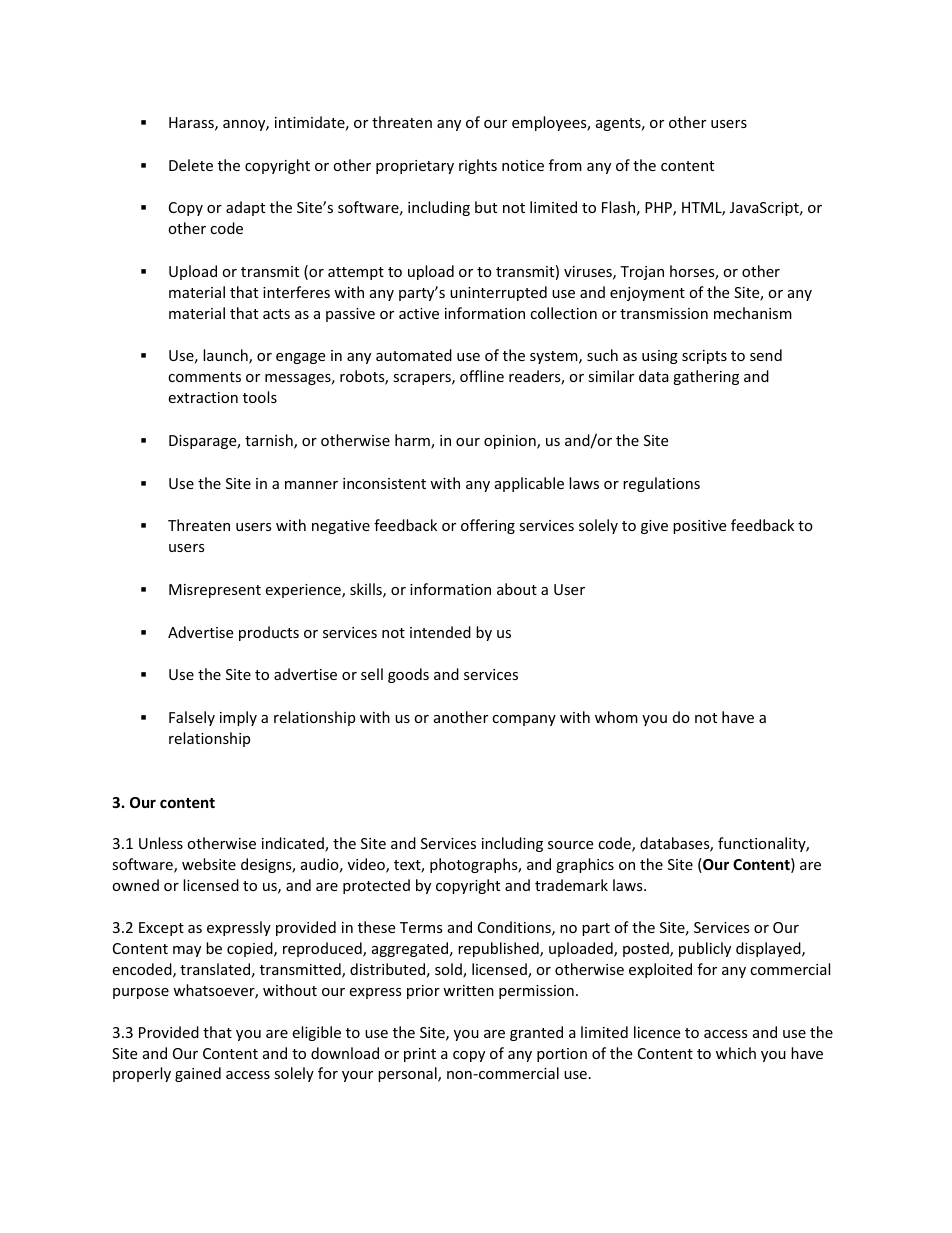 The height and width of the document is (1233, 952). I want to click on Trojan, so click(642, 273).
